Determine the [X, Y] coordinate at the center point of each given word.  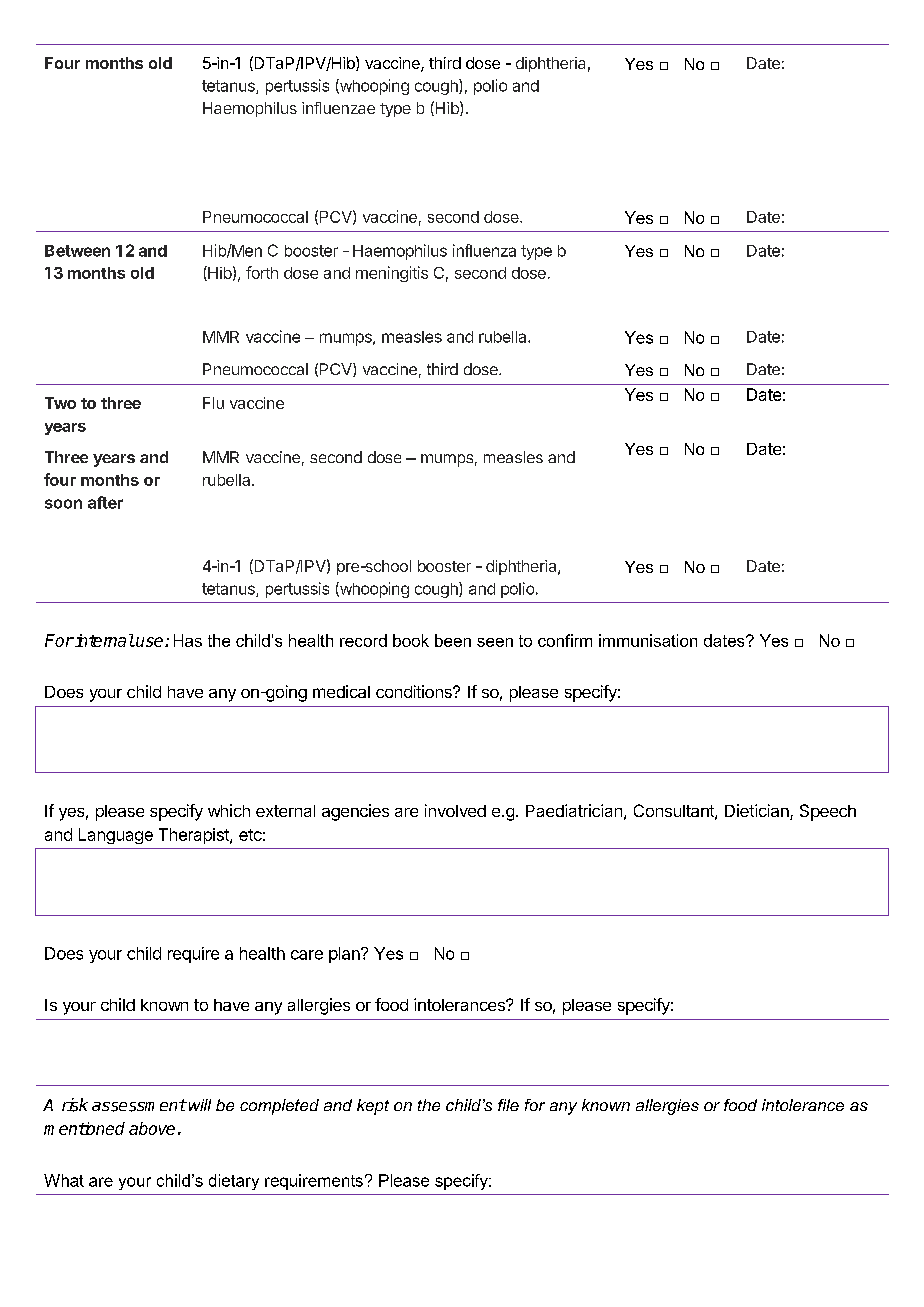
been [453, 640]
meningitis [392, 274]
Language [116, 836]
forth [262, 272]
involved [455, 810]
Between [77, 251]
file [508, 1105]
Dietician [758, 812]
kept [373, 1107]
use [150, 642]
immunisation [648, 640]
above [152, 1128]
